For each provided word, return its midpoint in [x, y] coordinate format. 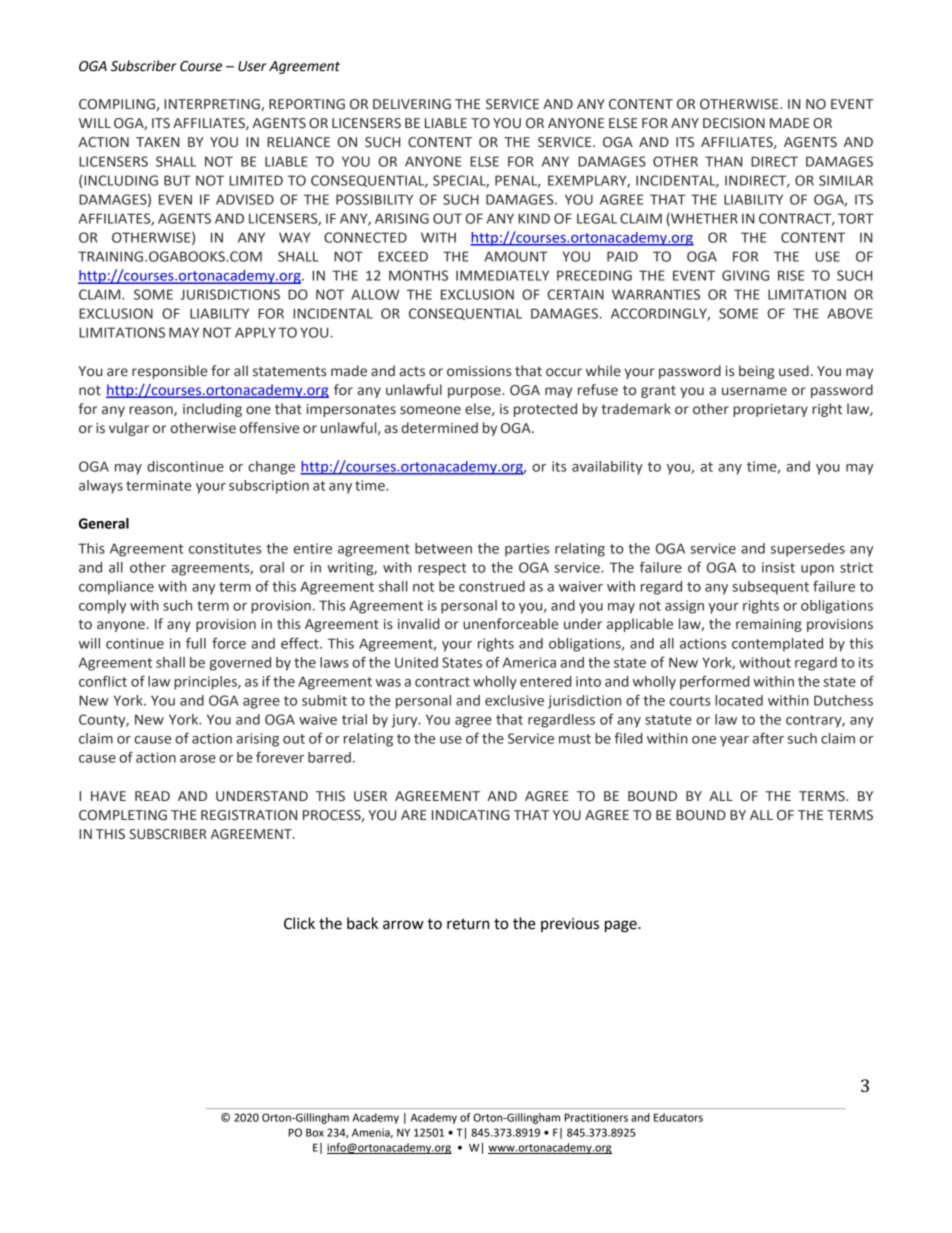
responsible [169, 372]
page [622, 926]
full [196, 643]
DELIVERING [412, 104]
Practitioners [596, 1117]
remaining [769, 625]
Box [315, 1132]
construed [492, 586]
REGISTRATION [249, 815]
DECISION [734, 123]
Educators [678, 1117]
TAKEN [157, 142]
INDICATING [471, 815]
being [756, 372]
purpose [475, 392]
